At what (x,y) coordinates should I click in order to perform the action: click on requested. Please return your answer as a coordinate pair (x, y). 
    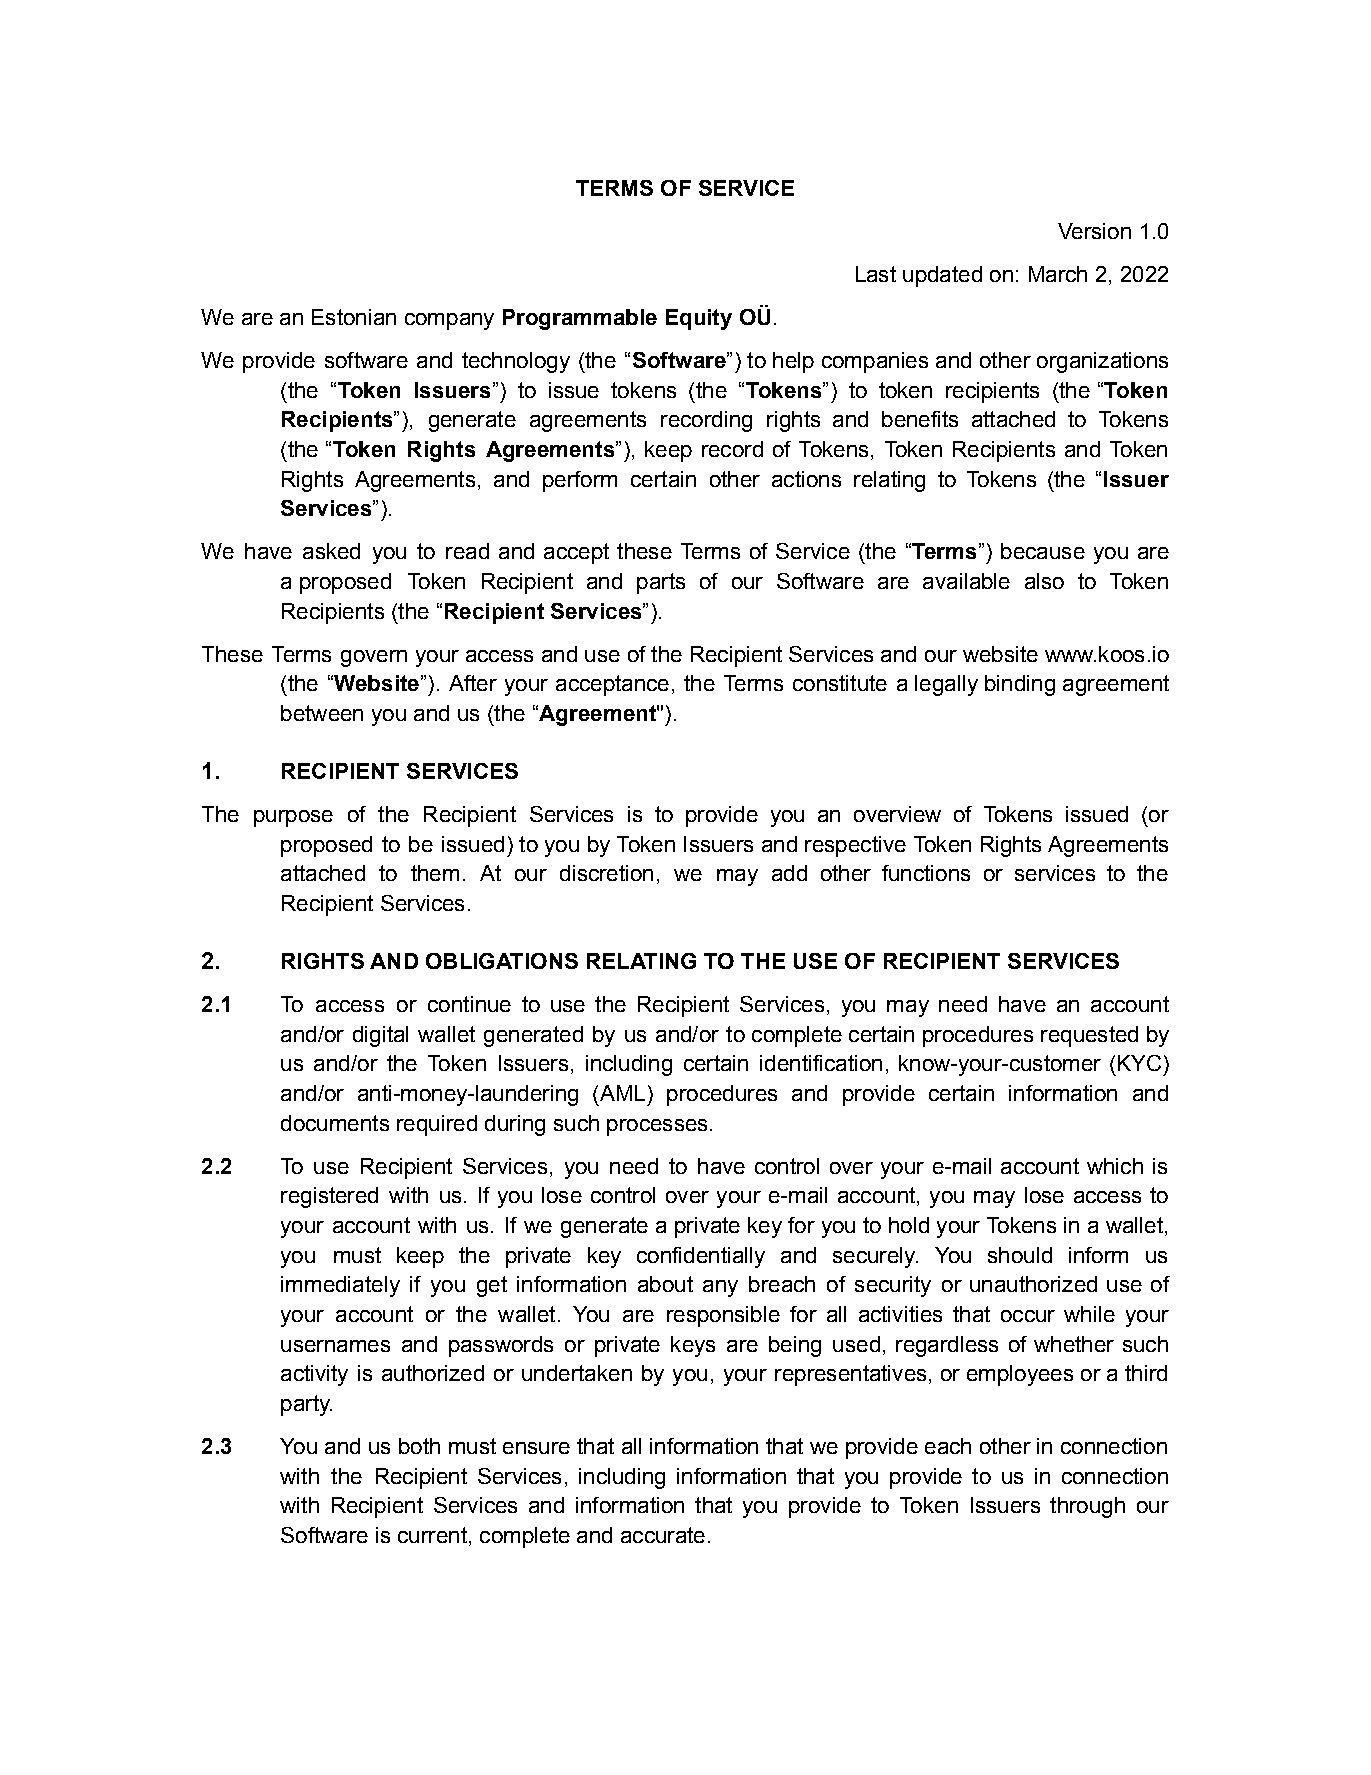
    Looking at the image, I should click on (1089, 1036).
